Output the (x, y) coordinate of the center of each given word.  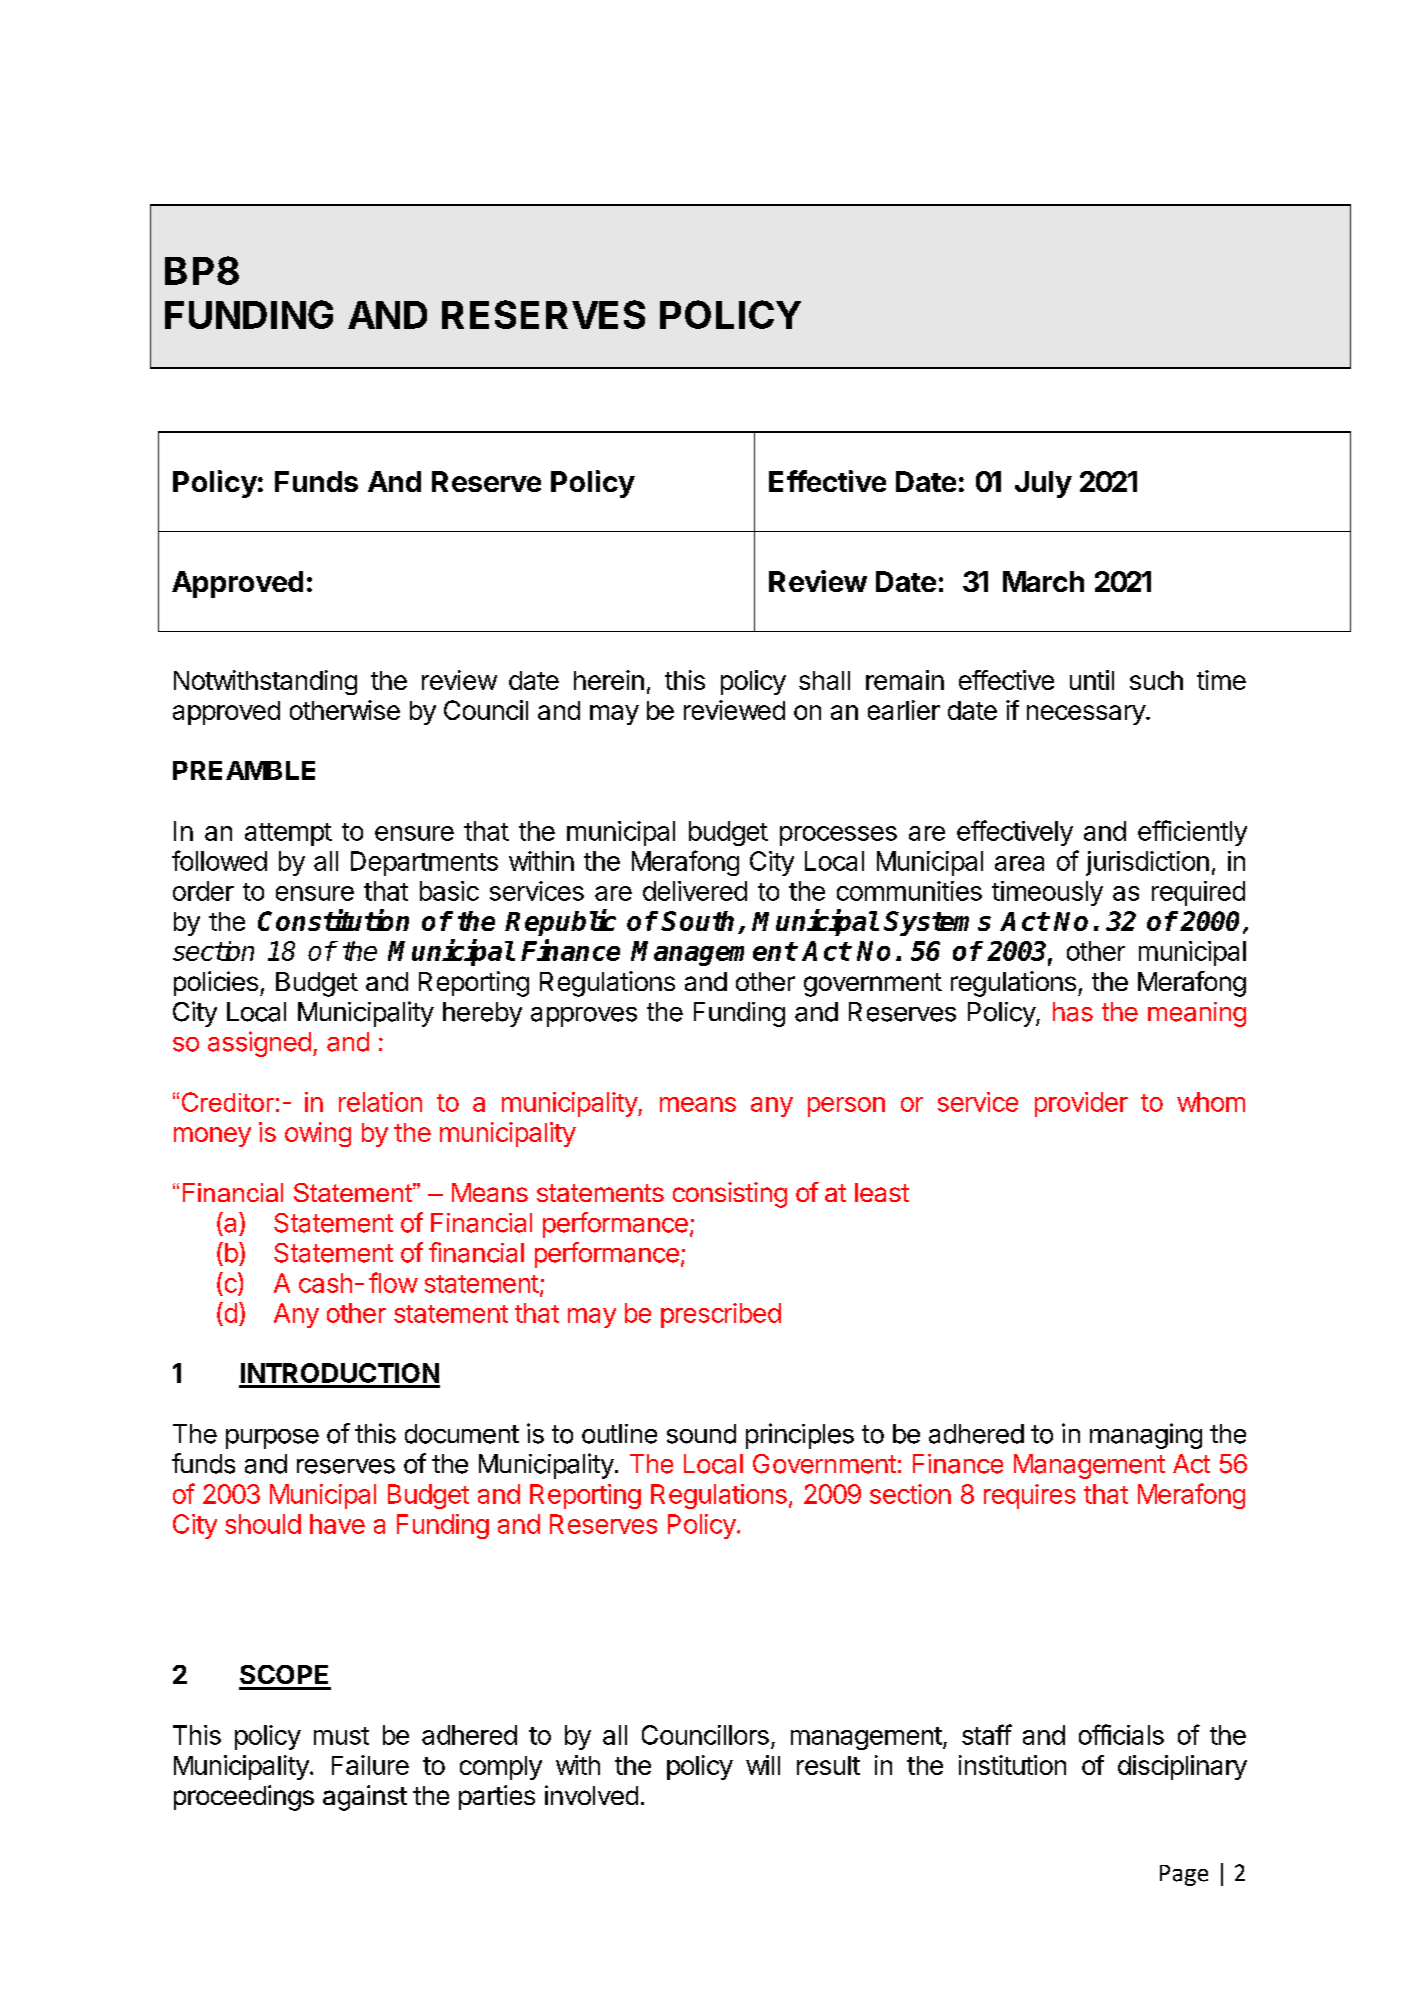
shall (824, 680)
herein (609, 680)
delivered (695, 891)
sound (701, 1434)
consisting (730, 1195)
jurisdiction (1147, 863)
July (1043, 484)
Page (1184, 1875)
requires (1030, 1496)
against (365, 1798)
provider (1081, 1104)
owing (318, 1134)
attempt (288, 834)
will (763, 1765)
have (337, 1524)
